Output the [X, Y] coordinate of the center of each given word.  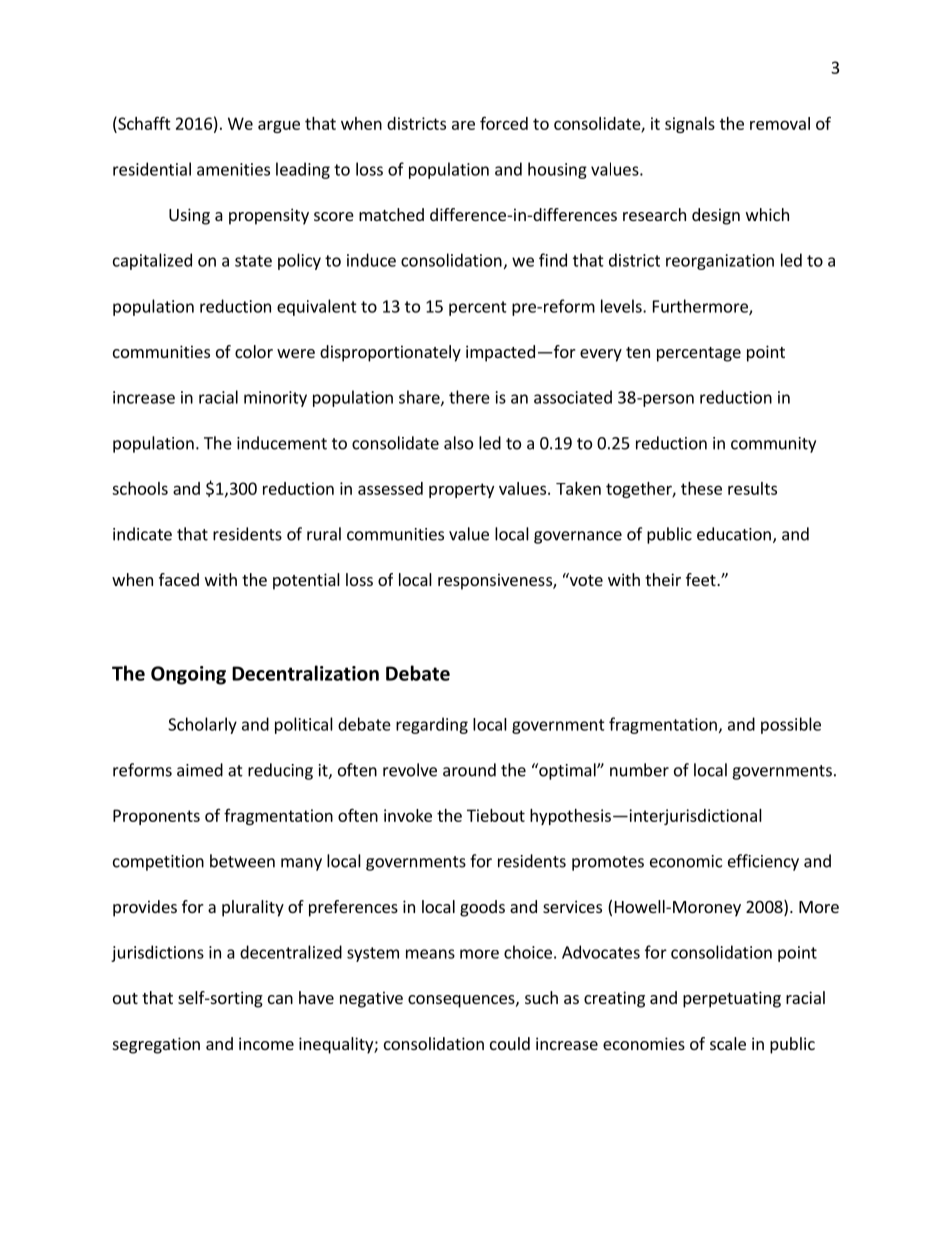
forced [504, 123]
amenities [233, 169]
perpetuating [732, 999]
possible [791, 725]
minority [275, 399]
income [266, 1043]
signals [690, 125]
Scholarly [202, 725]
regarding [432, 725]
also [458, 443]
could [510, 1043]
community [773, 445]
